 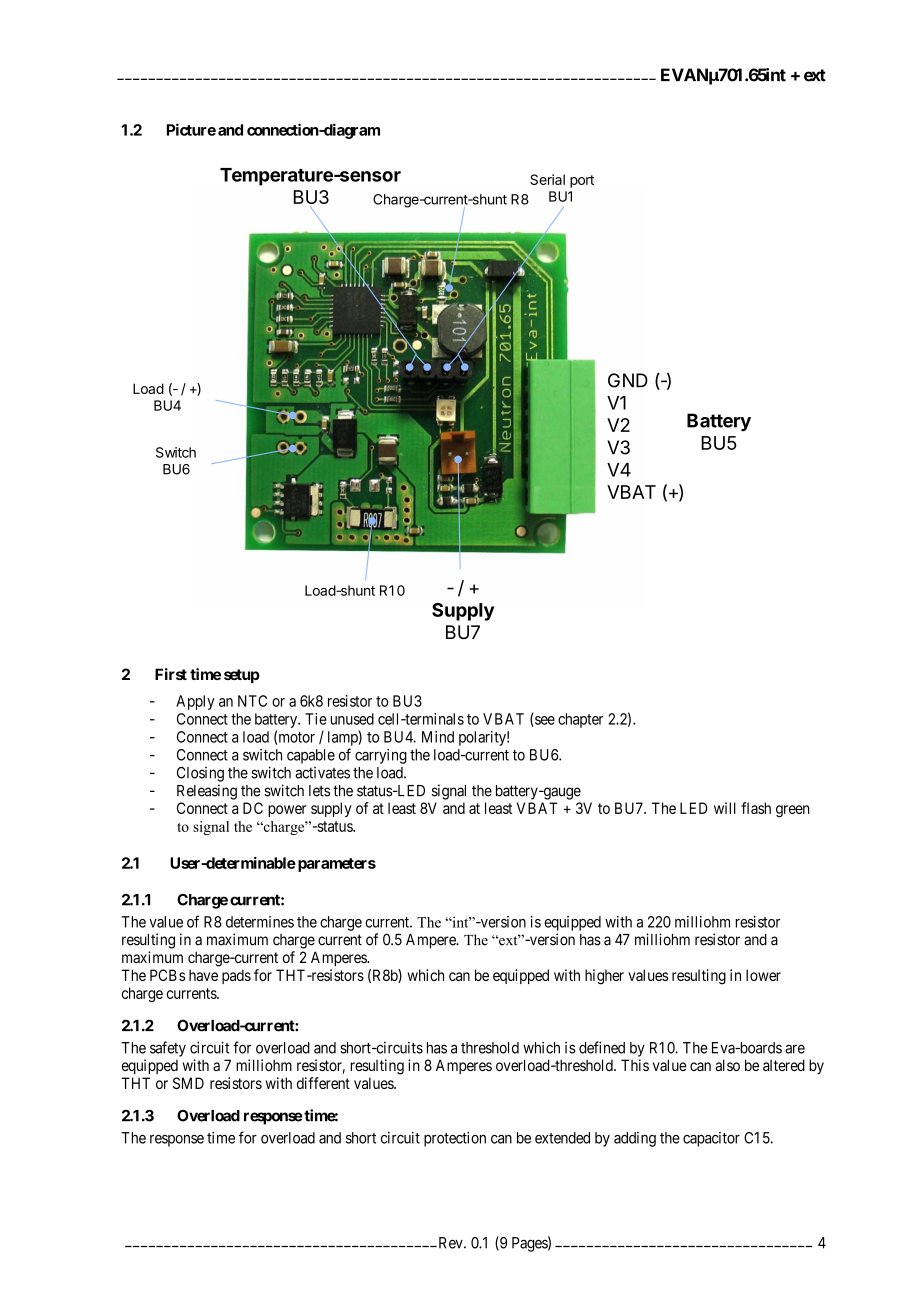 What do you see at coordinates (188, 1083) in the screenshot?
I see `SMD` at bounding box center [188, 1083].
